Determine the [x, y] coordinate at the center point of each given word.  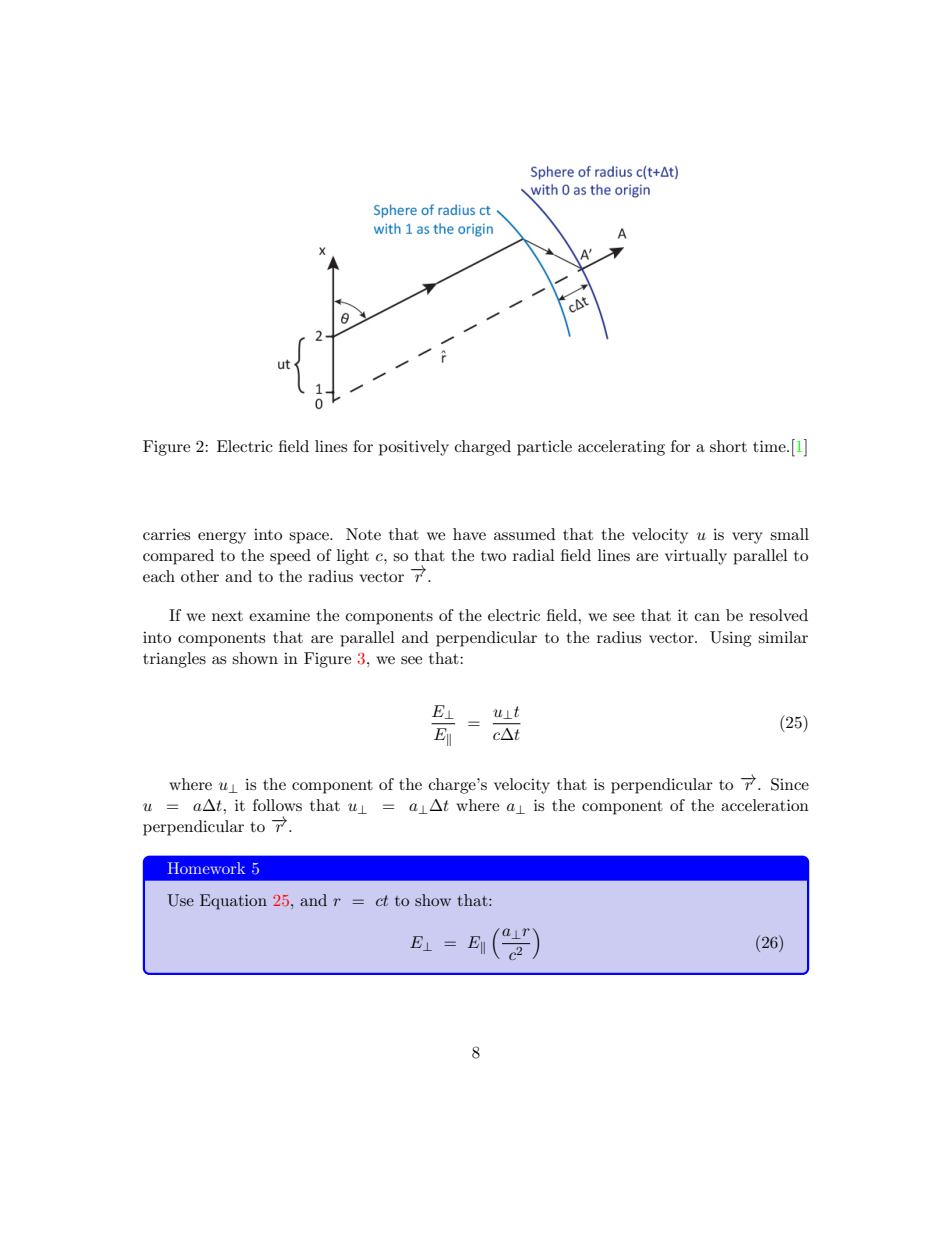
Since [790, 784]
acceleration [765, 805]
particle [544, 448]
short [728, 446]
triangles [174, 660]
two [493, 556]
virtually [696, 557]
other [200, 576]
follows [277, 805]
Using [730, 639]
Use [180, 900]
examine [279, 615]
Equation [233, 902]
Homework [206, 868]
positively [414, 448]
